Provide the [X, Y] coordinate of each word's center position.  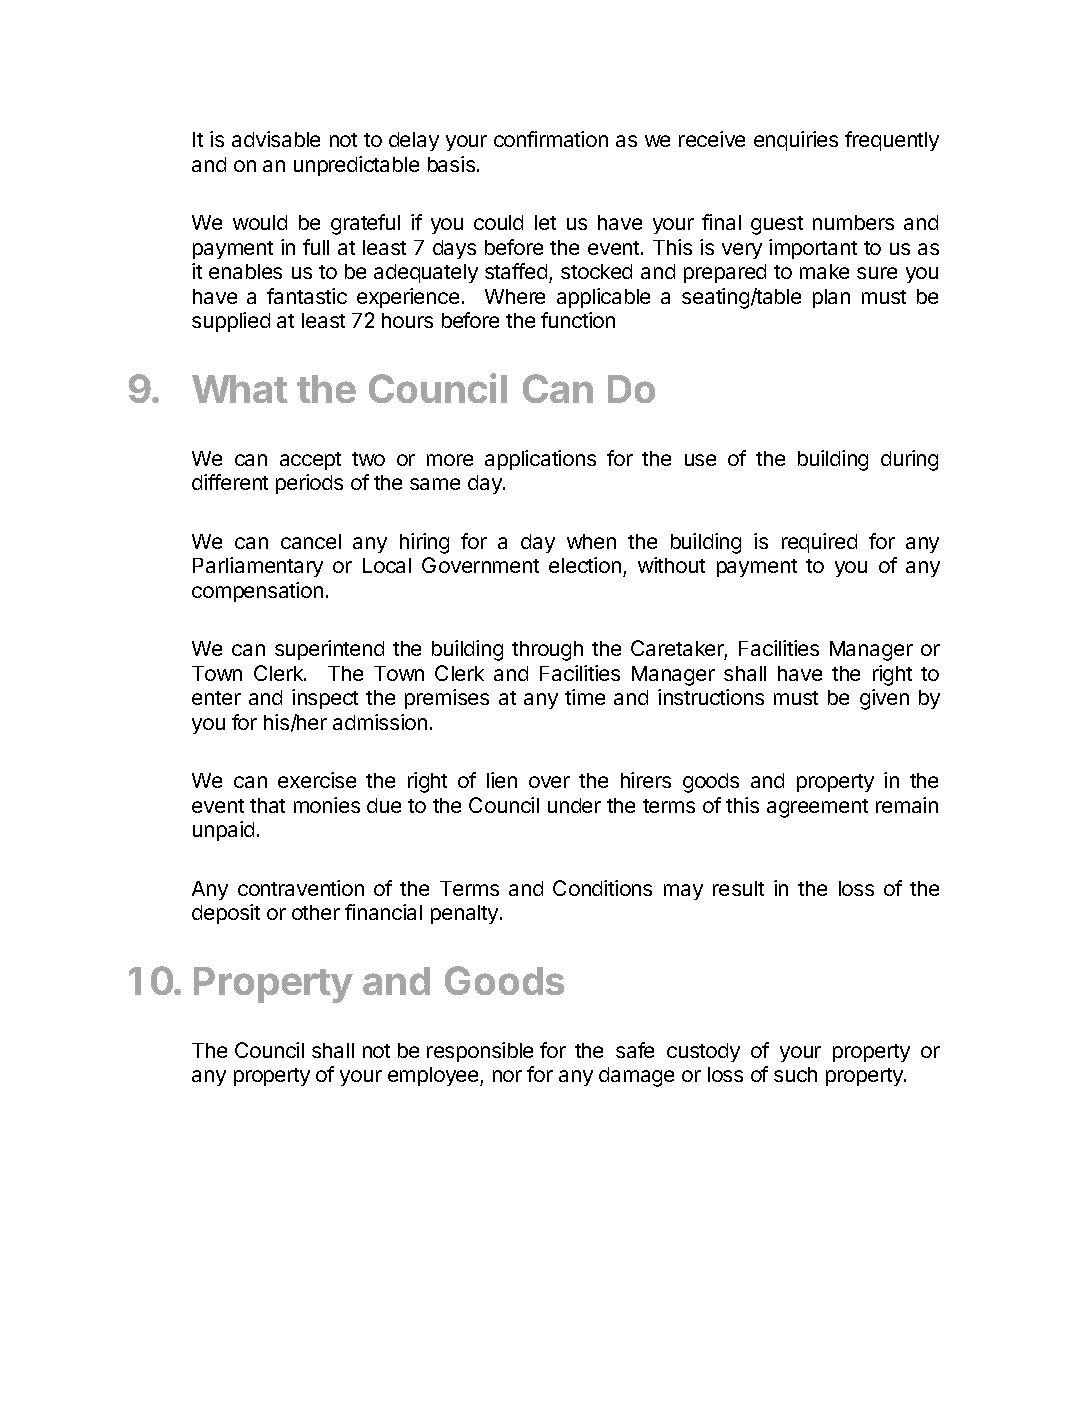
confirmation [551, 139]
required [819, 543]
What [240, 389]
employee [434, 1076]
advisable [276, 139]
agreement [817, 808]
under [574, 805]
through [547, 651]
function [578, 320]
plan [831, 298]
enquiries [796, 141]
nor [507, 1076]
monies [327, 805]
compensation [257, 592]
